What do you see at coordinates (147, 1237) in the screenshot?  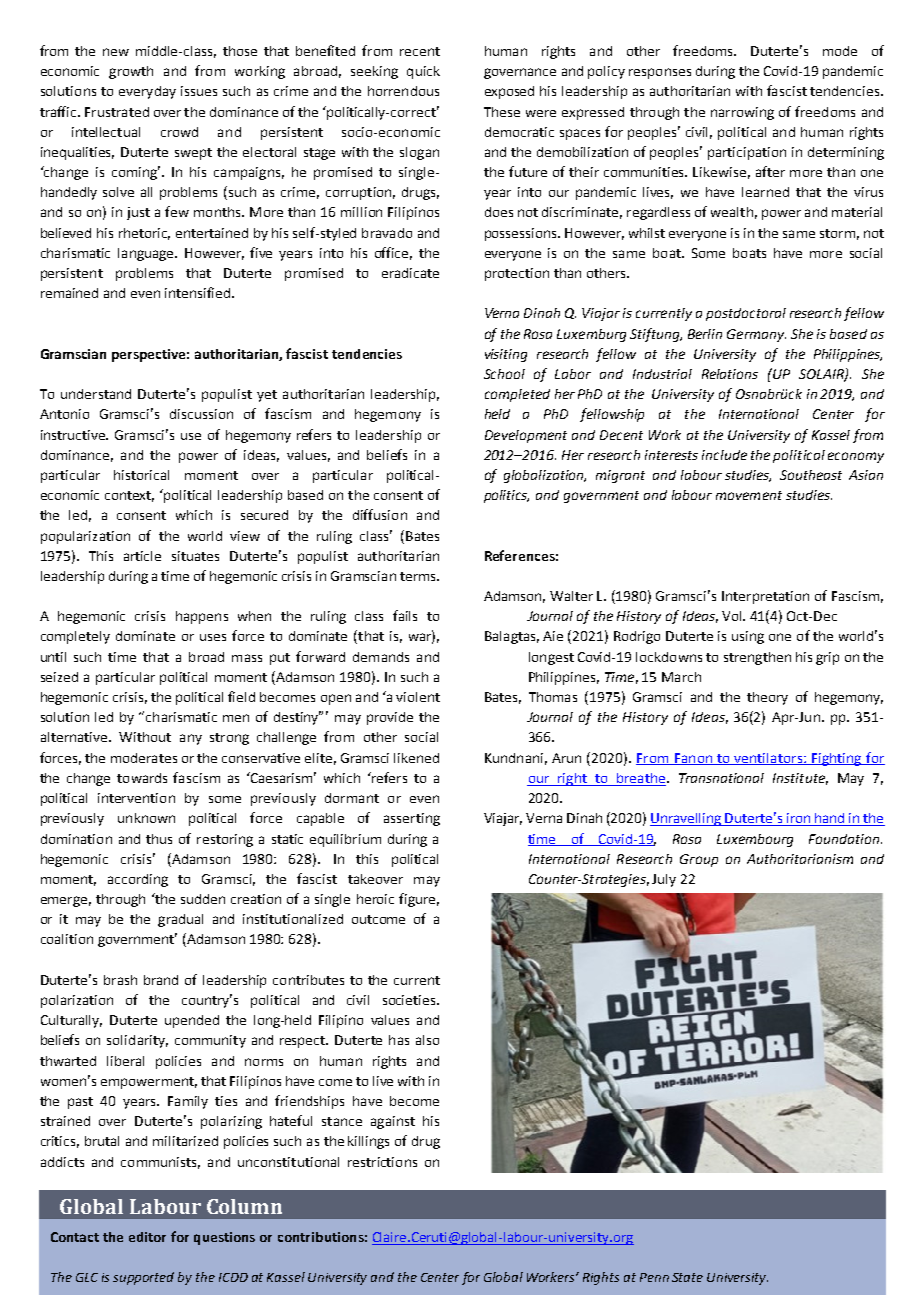 I see `editor` at bounding box center [147, 1237].
